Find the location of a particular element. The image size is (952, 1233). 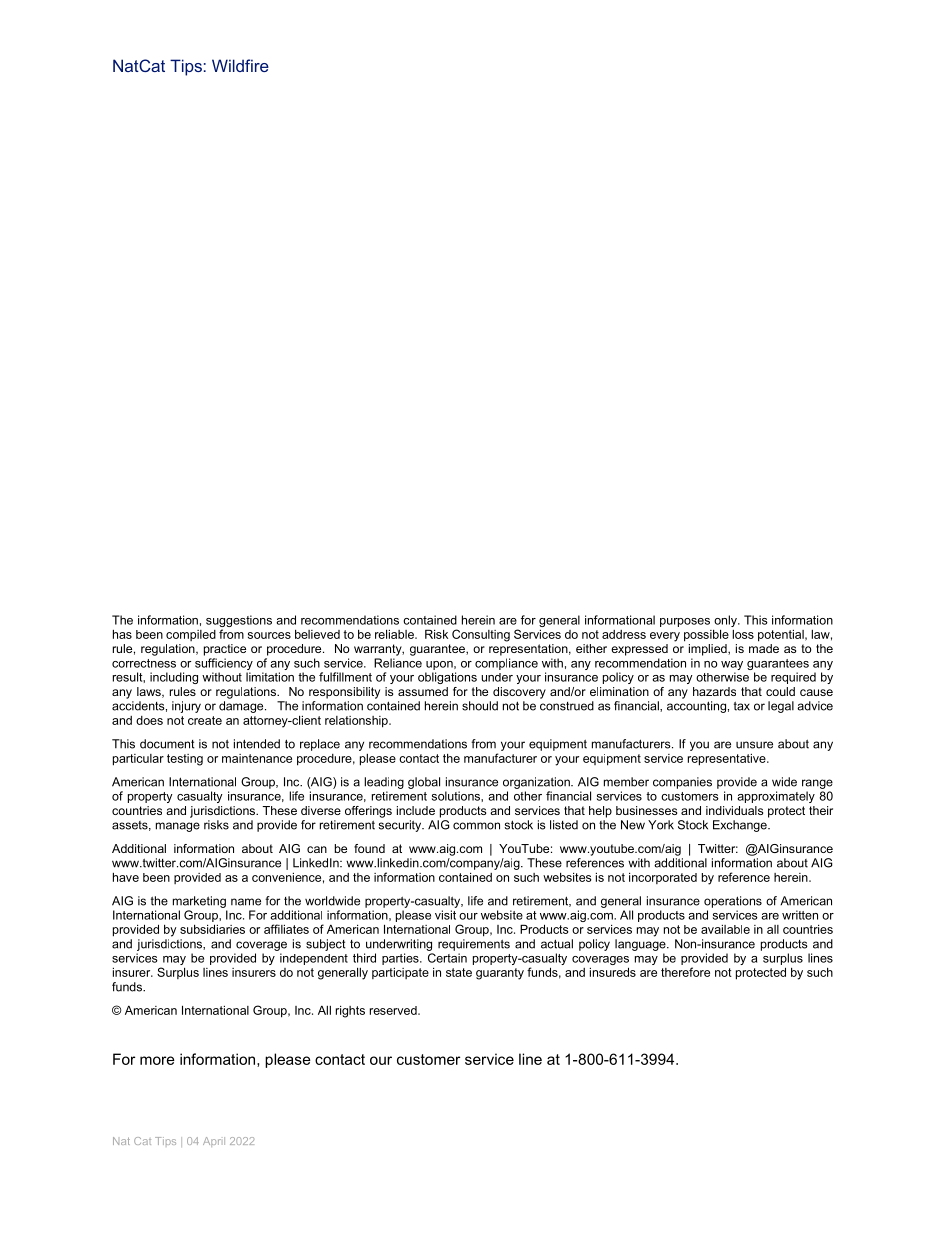

compiled is located at coordinates (191, 635).
